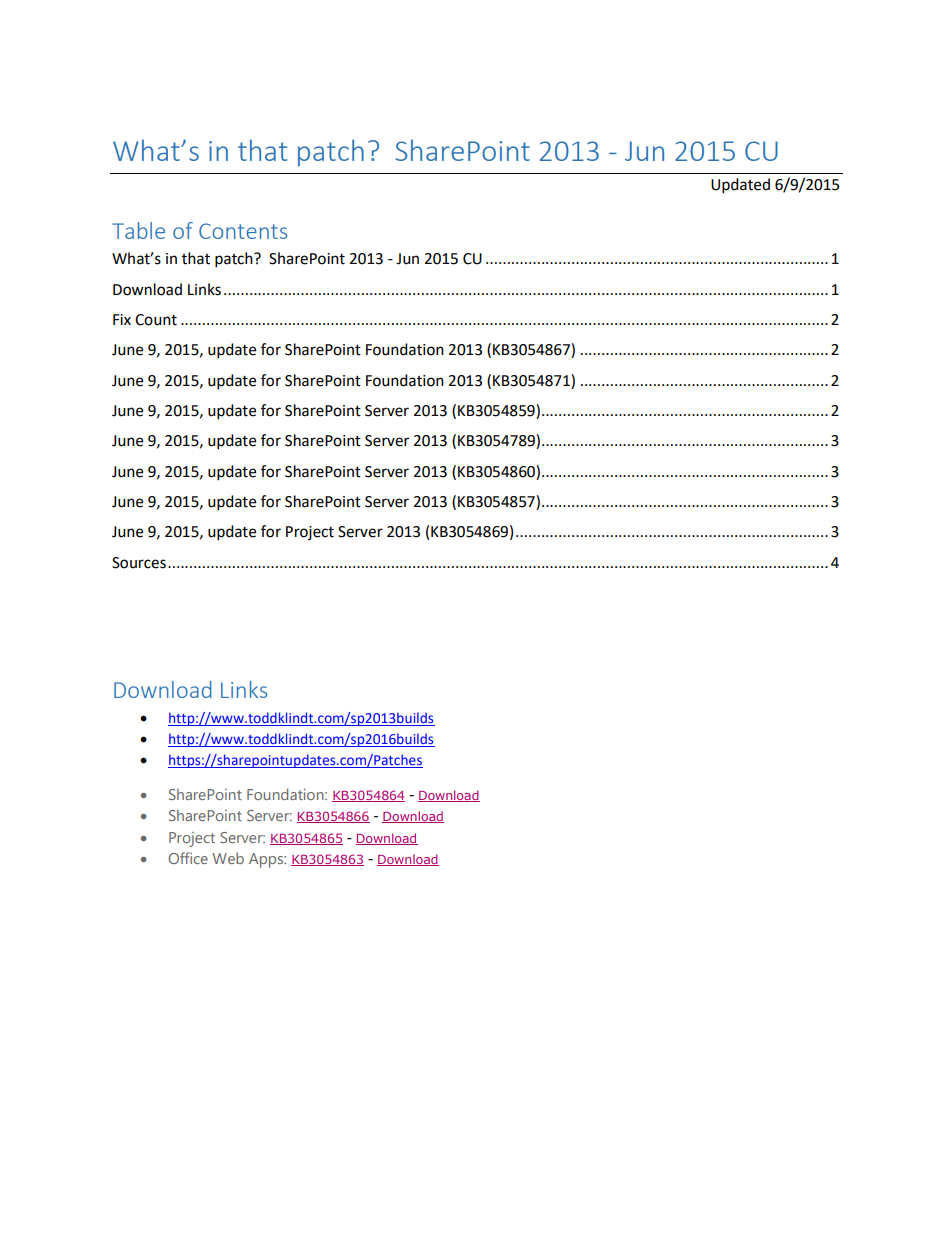  I want to click on Web, so click(228, 858).
